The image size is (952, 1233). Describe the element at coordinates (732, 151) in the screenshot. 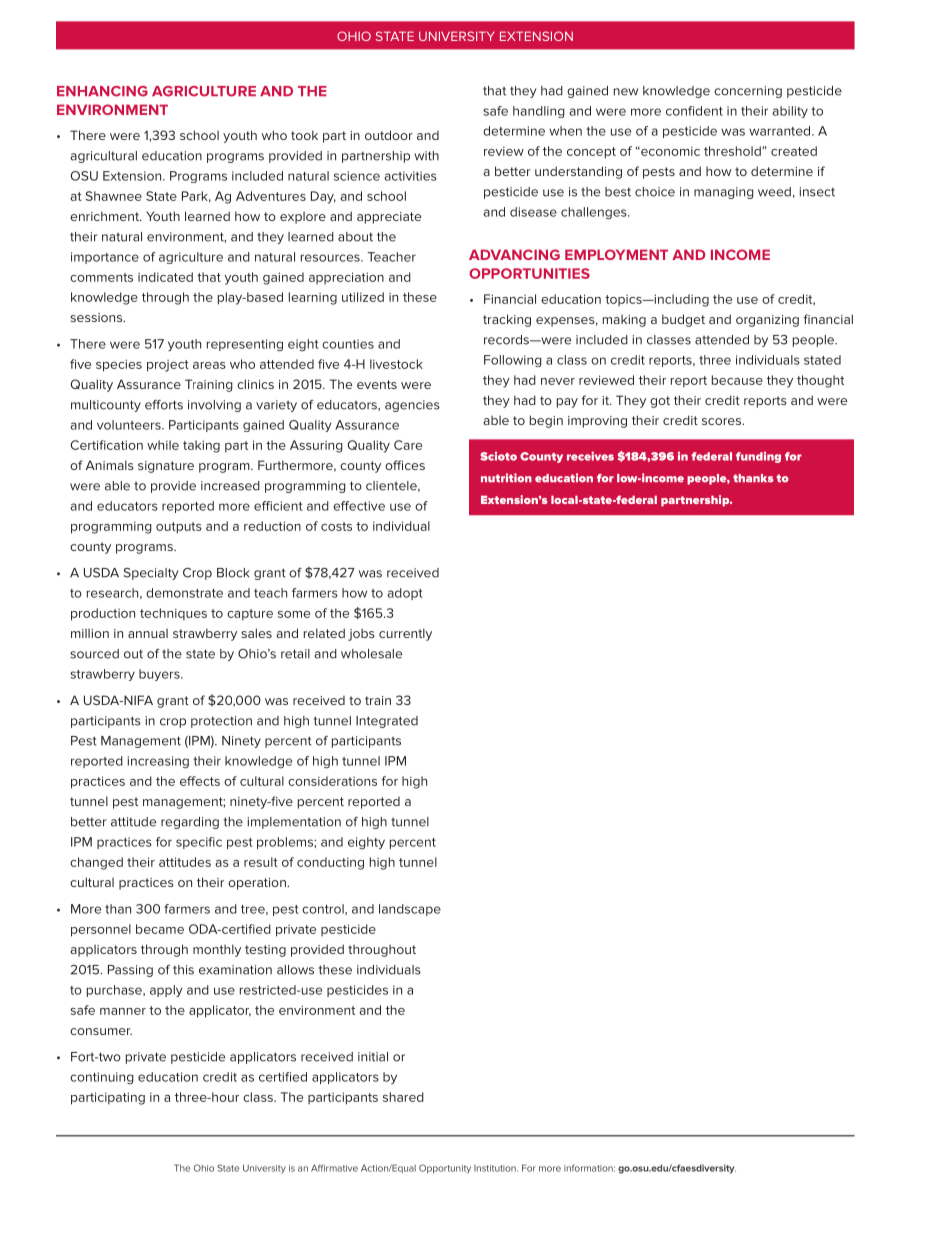

I see `threshold` at that location.
